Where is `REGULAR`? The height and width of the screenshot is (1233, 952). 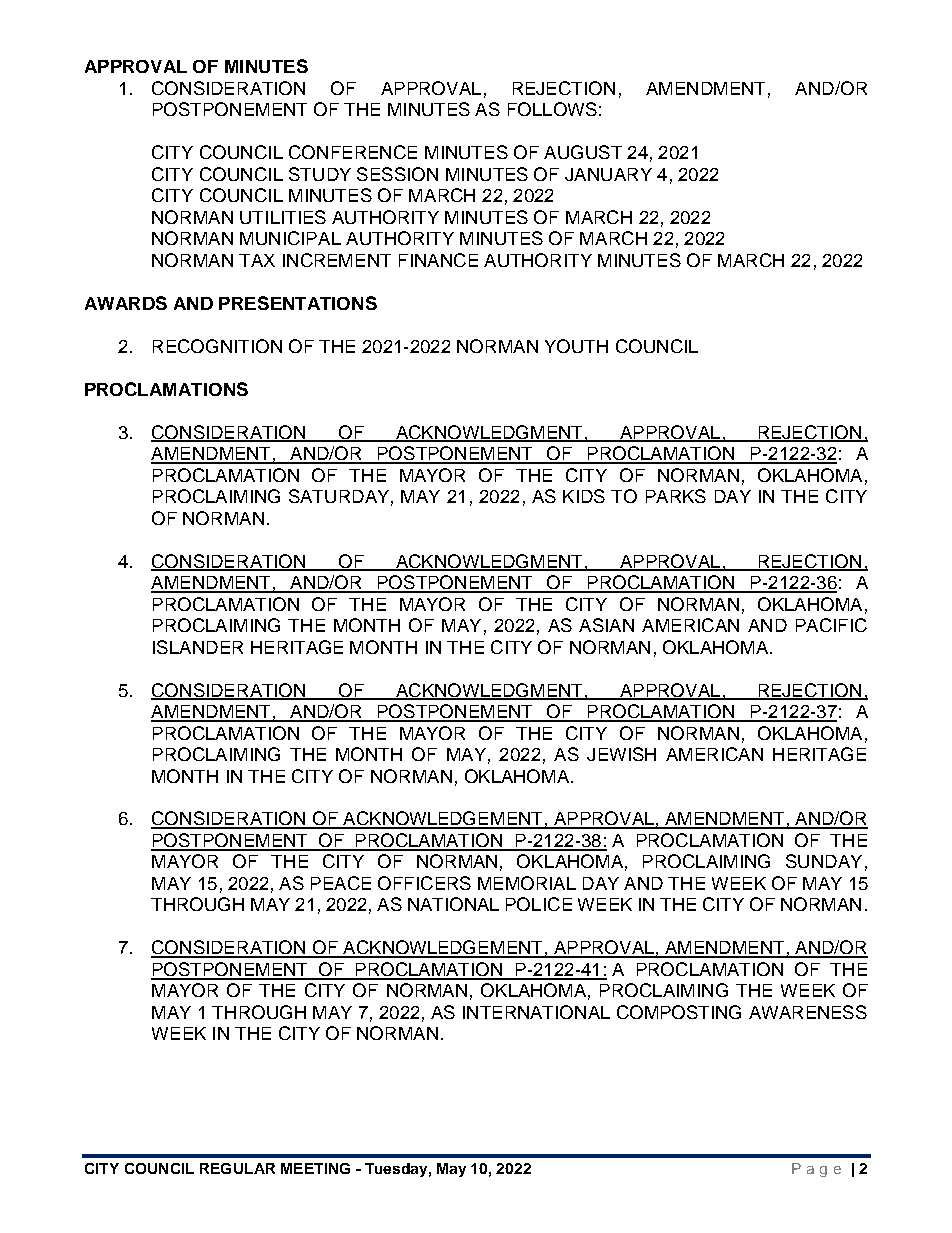
REGULAR is located at coordinates (237, 1168).
